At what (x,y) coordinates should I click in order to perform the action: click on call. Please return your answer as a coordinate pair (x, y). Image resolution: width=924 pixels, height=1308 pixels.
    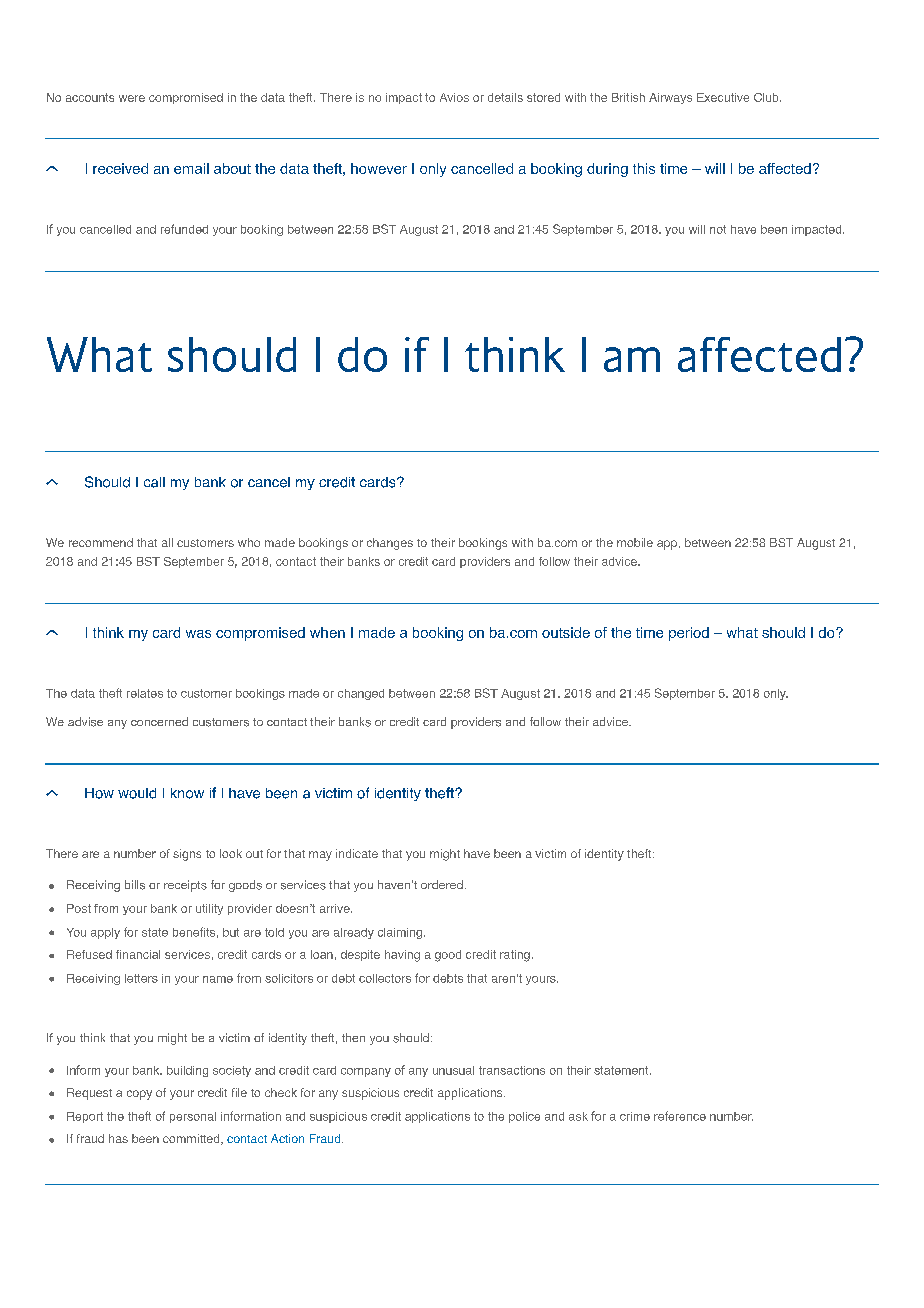
    Looking at the image, I should click on (154, 482).
